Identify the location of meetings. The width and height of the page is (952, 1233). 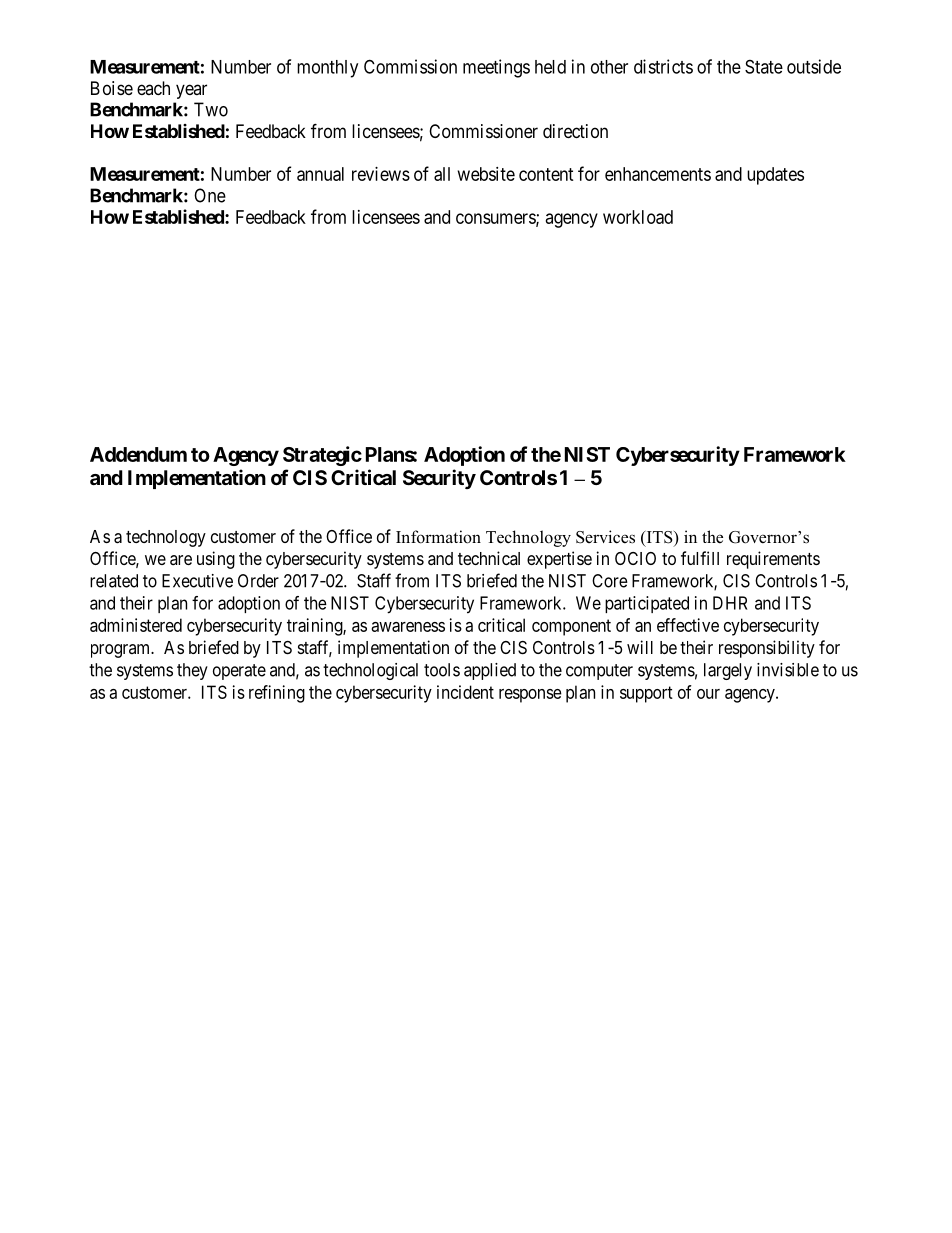
(496, 68).
